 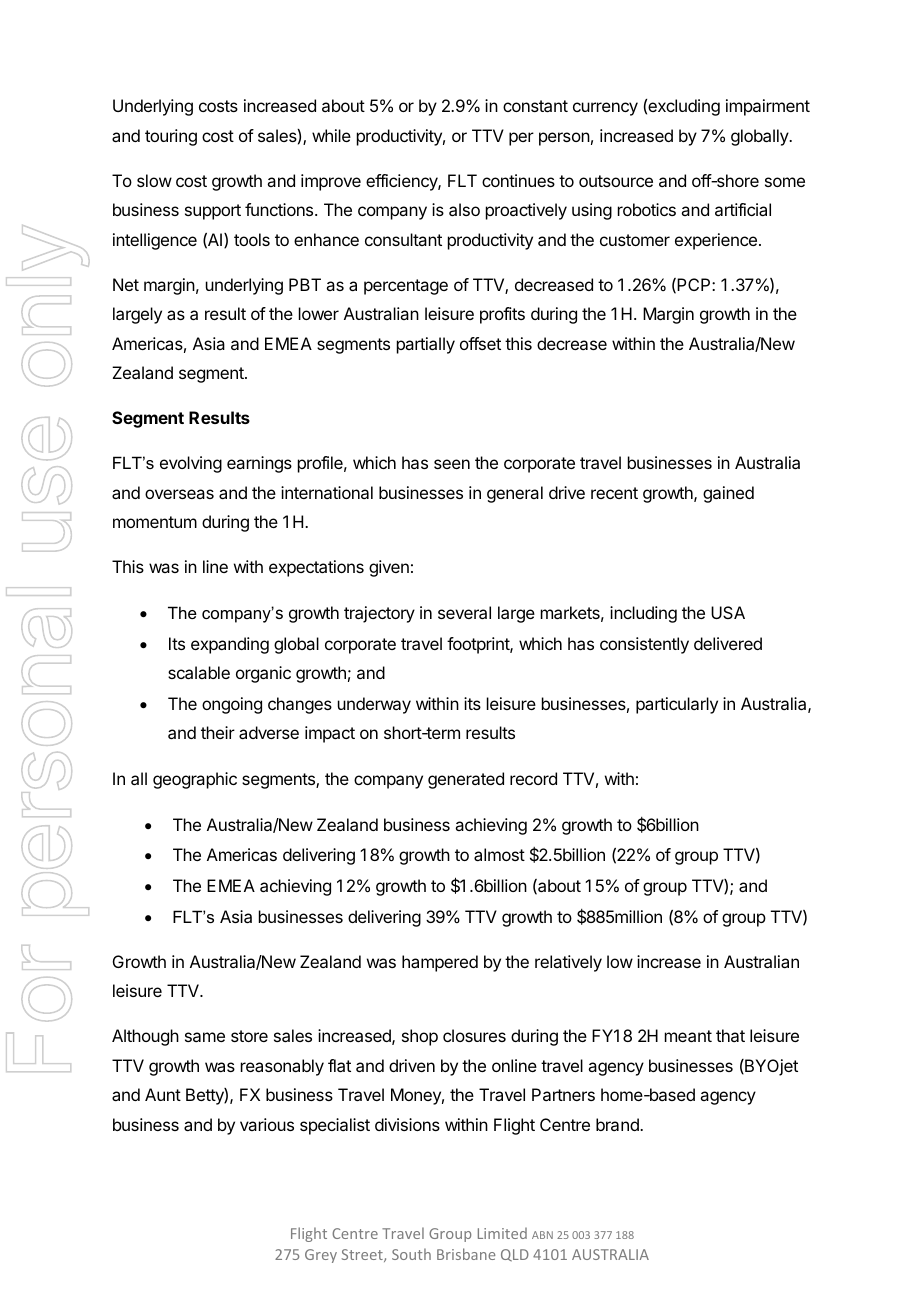 I want to click on impairment, so click(x=768, y=107).
